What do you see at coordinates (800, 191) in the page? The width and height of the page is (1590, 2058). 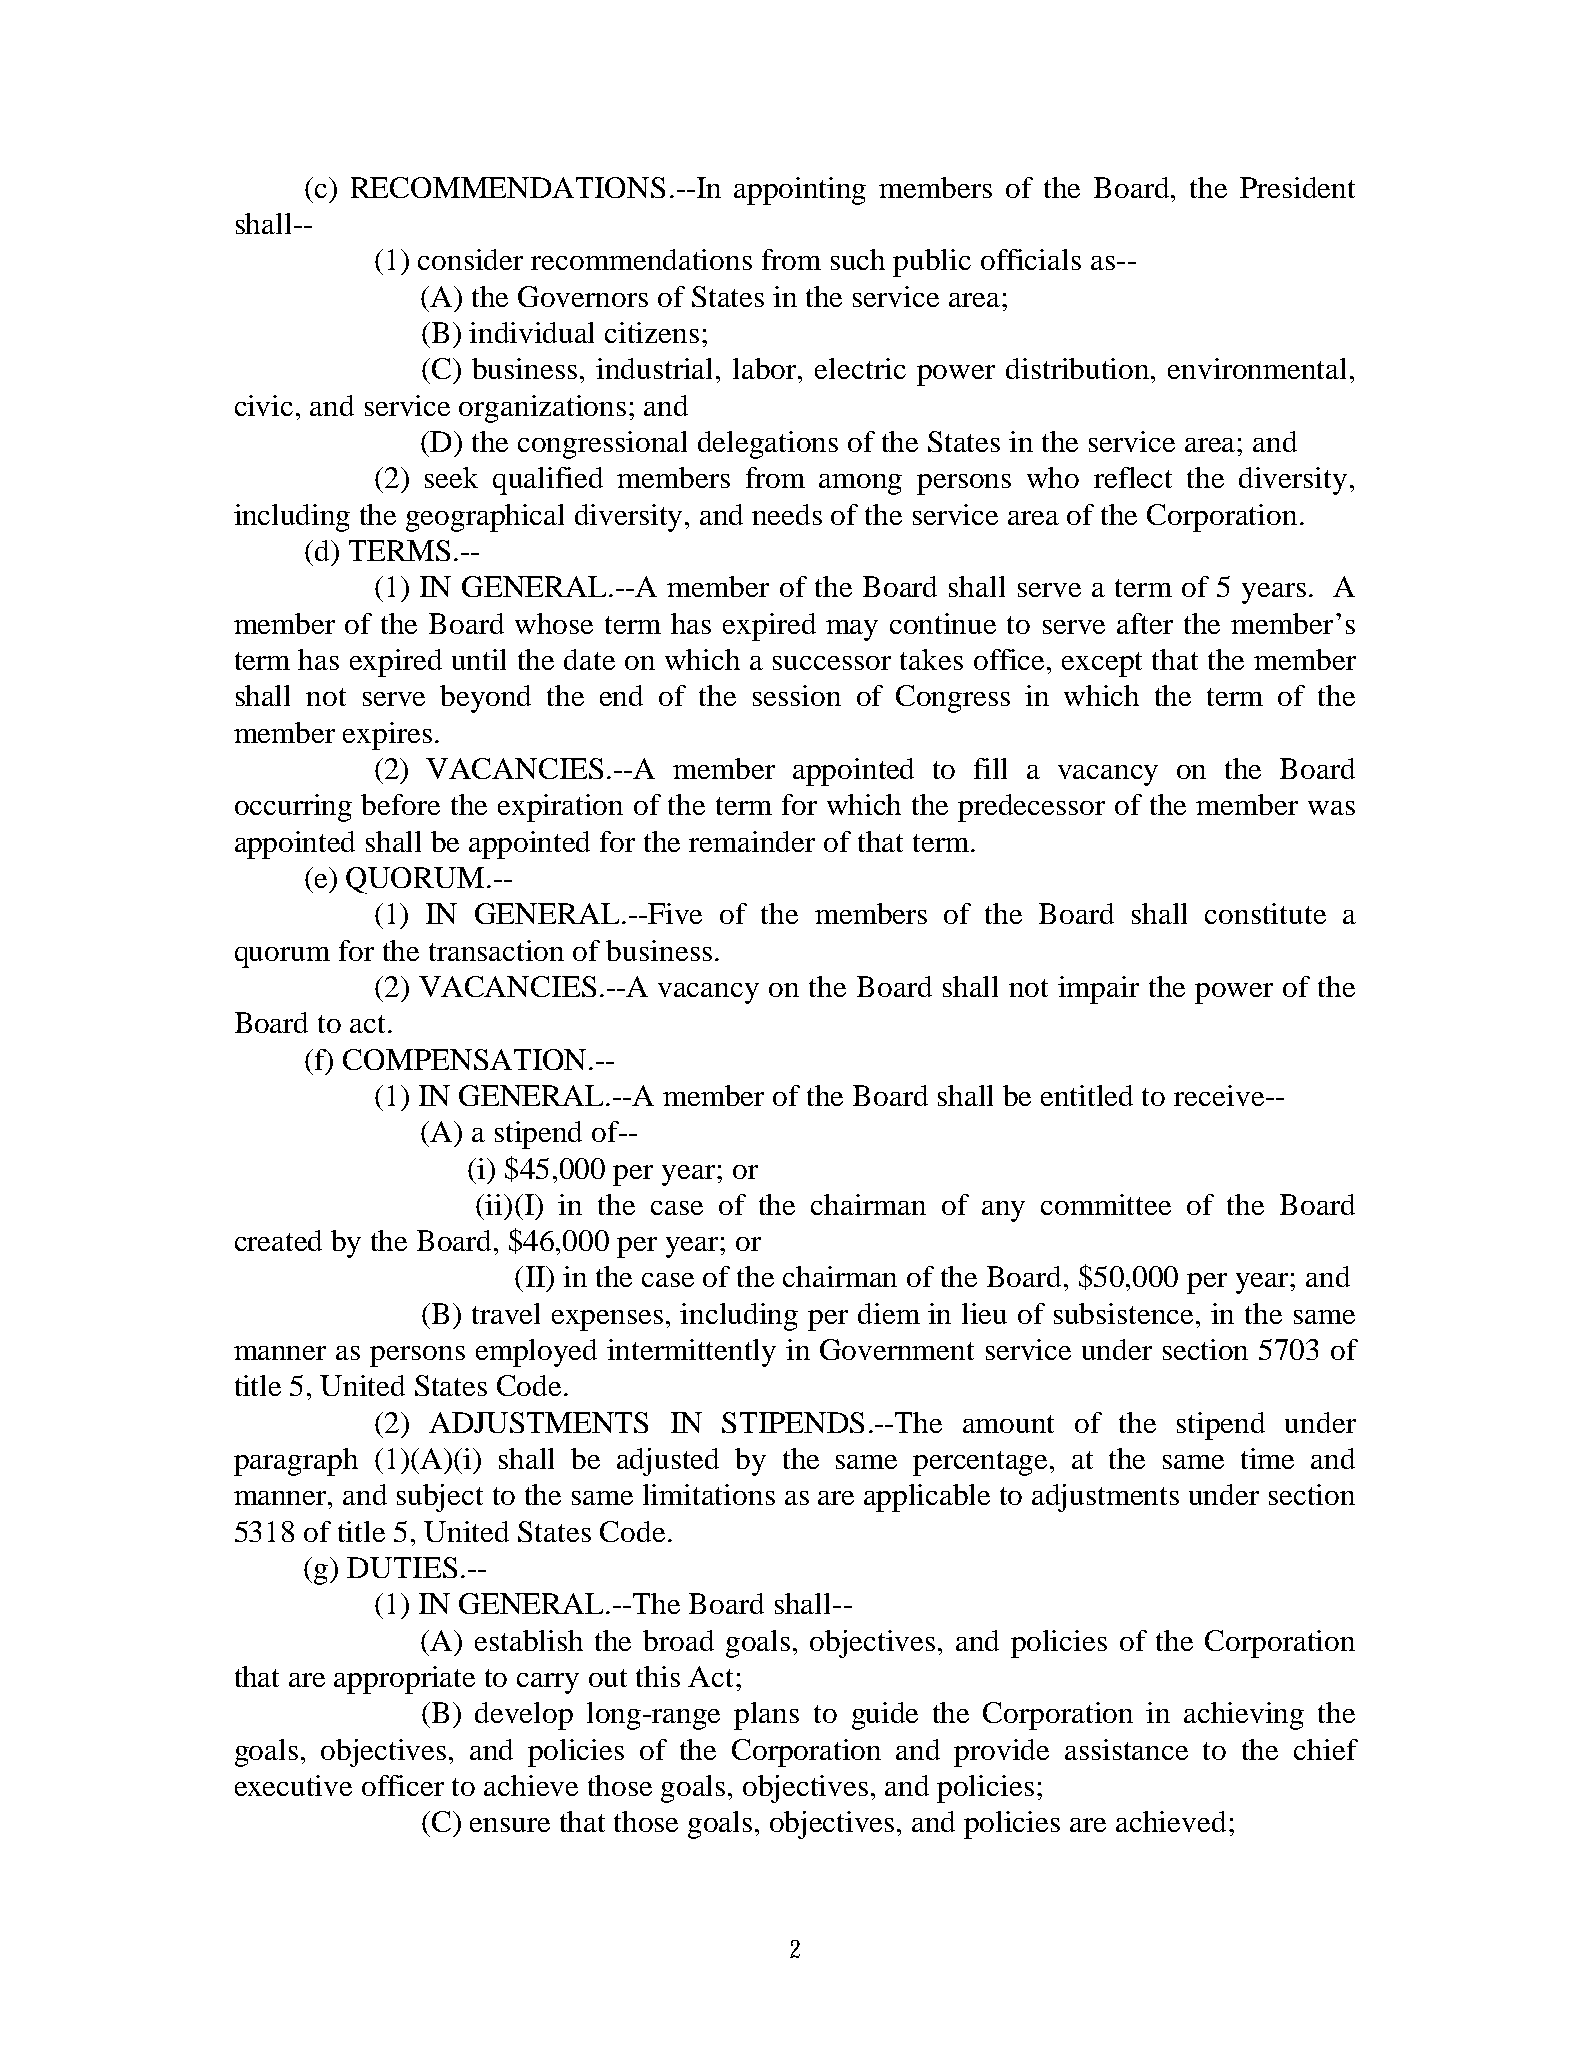 I see `appointing` at bounding box center [800, 191].
